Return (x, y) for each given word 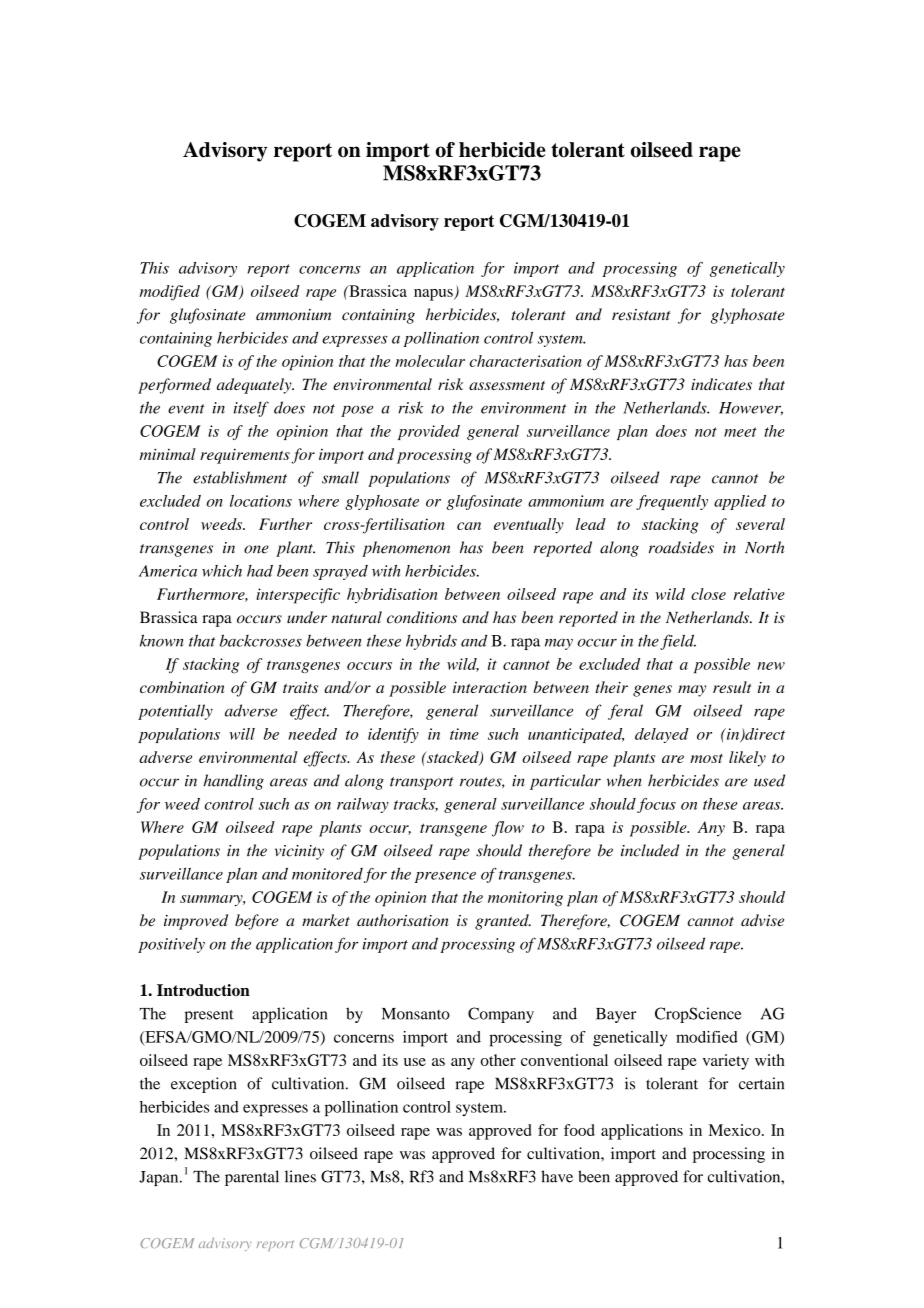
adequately (255, 386)
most (706, 758)
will (242, 734)
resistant (641, 315)
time (464, 734)
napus (434, 295)
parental (252, 1178)
